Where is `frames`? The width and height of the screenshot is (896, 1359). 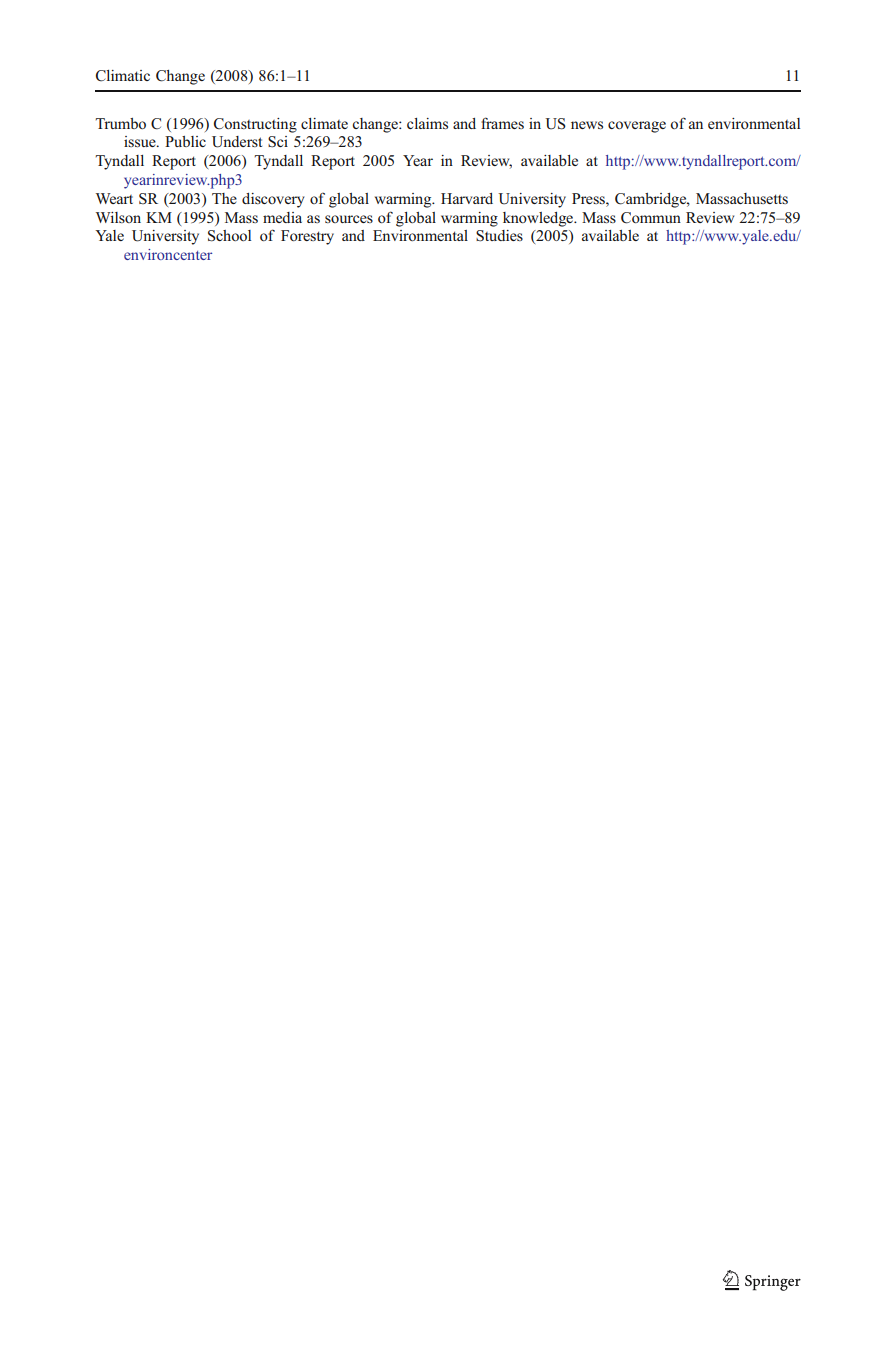 frames is located at coordinates (502, 123).
